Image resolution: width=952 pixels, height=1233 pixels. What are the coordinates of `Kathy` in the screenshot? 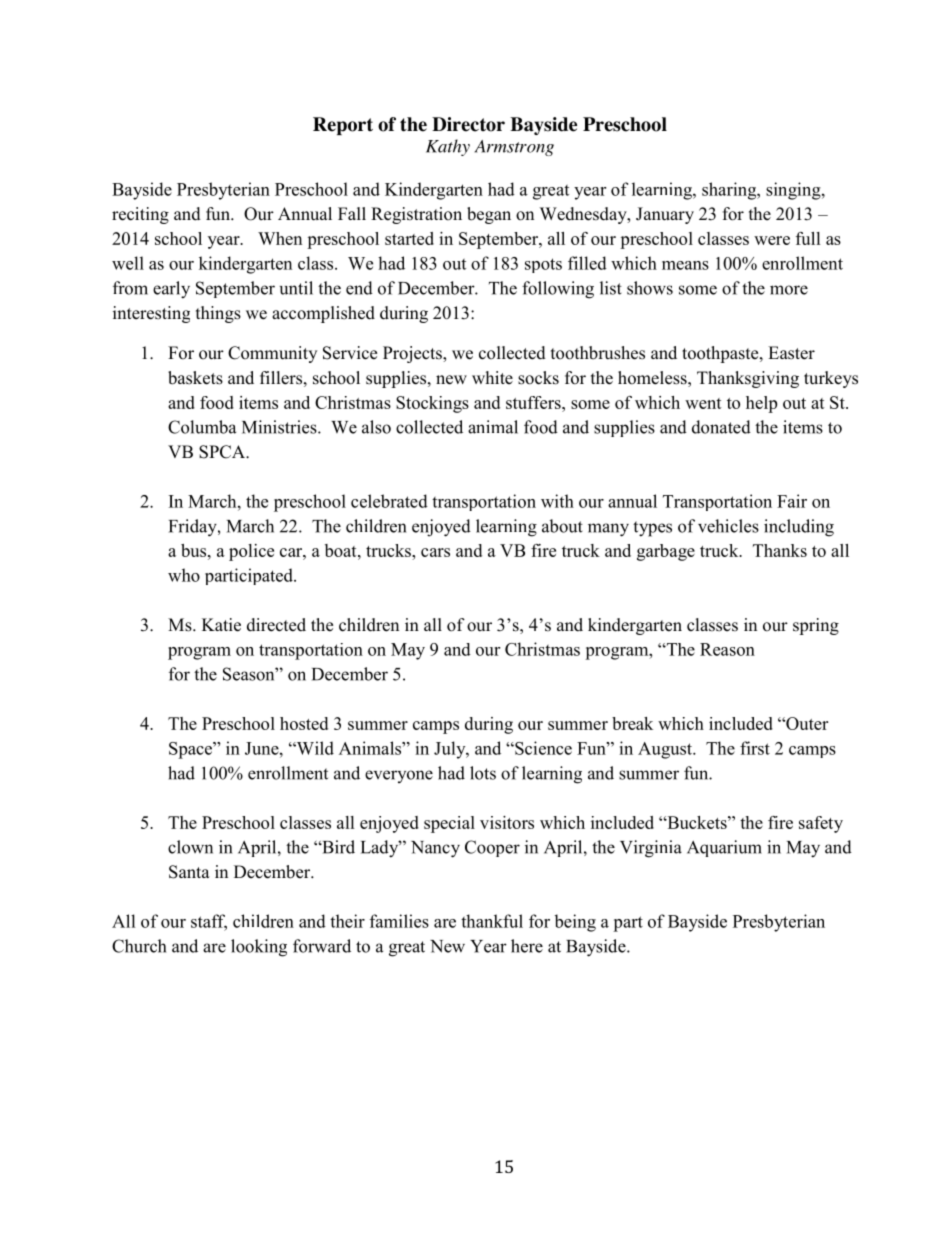 It's located at (448, 147).
